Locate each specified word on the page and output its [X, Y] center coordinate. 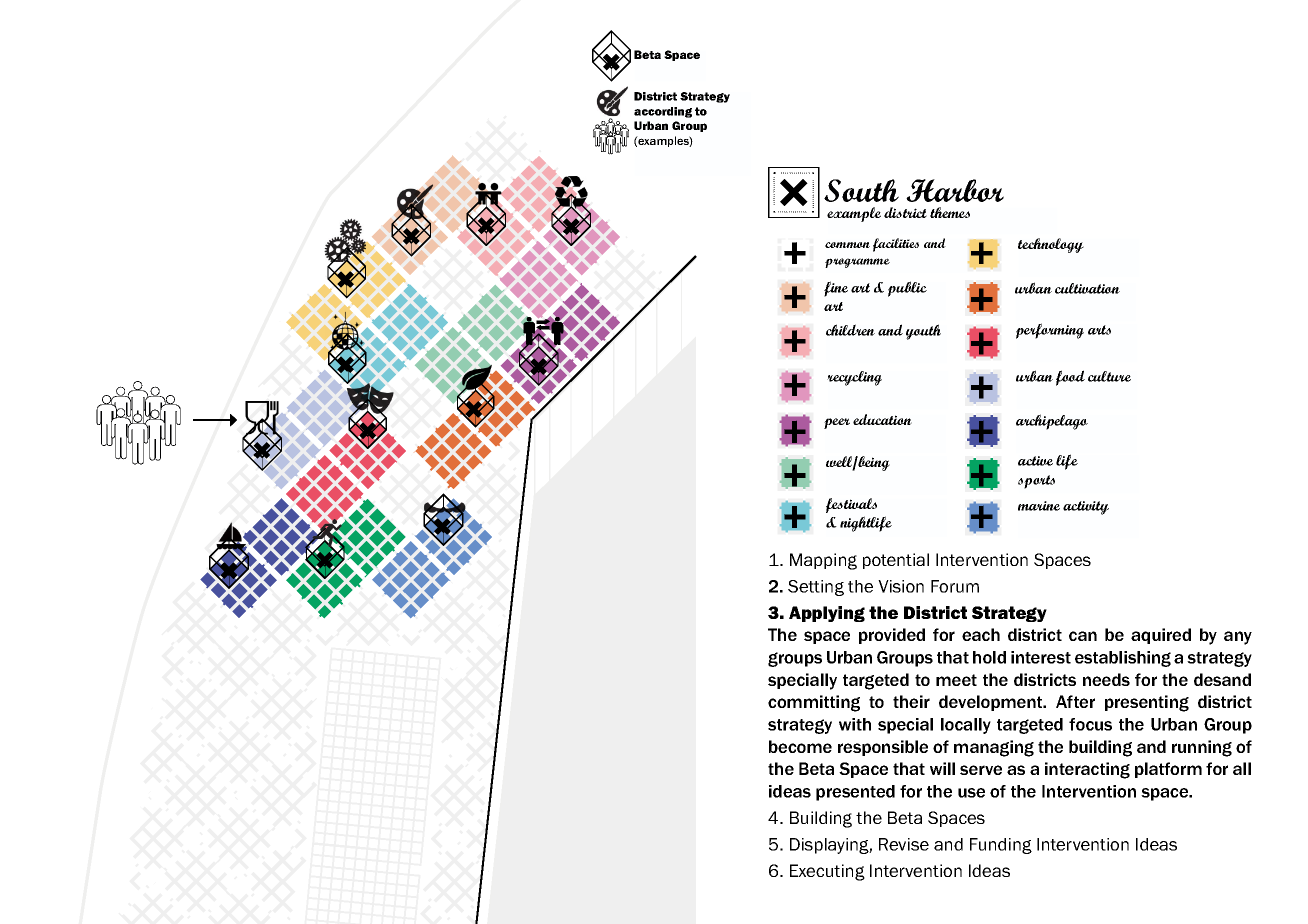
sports [1036, 482]
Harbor [955, 190]
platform [1168, 770]
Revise [904, 844]
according [663, 112]
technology [1051, 245]
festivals [851, 505]
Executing [827, 872]
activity [1086, 508]
